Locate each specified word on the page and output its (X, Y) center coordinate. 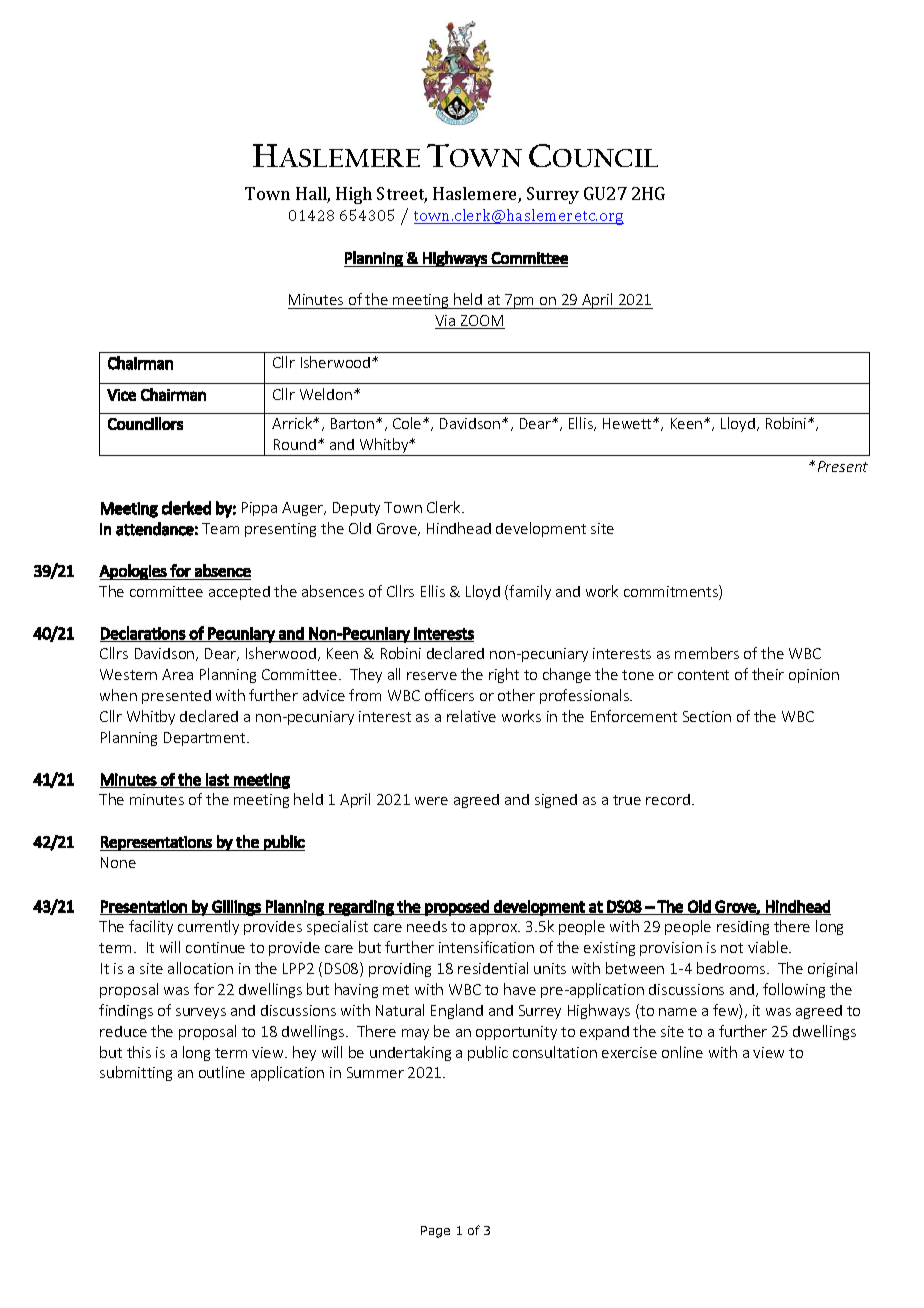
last (217, 780)
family (530, 592)
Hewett (628, 423)
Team (220, 528)
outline (222, 1072)
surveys (201, 1013)
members (707, 653)
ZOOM (481, 322)
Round (295, 444)
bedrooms (732, 968)
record (668, 799)
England (457, 1011)
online (682, 1052)
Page (435, 1232)
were (431, 801)
